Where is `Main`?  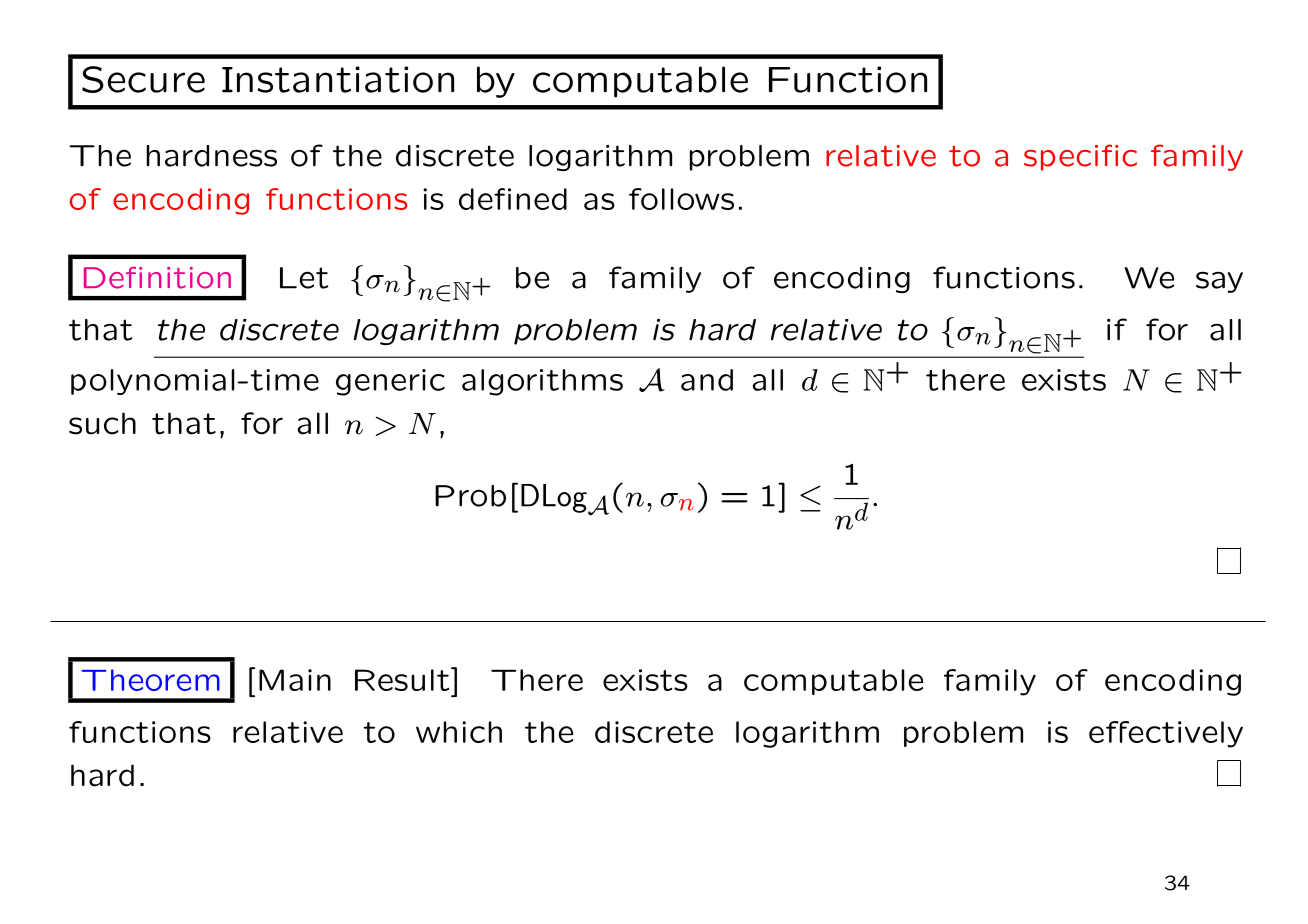 Main is located at coordinates (295, 680).
